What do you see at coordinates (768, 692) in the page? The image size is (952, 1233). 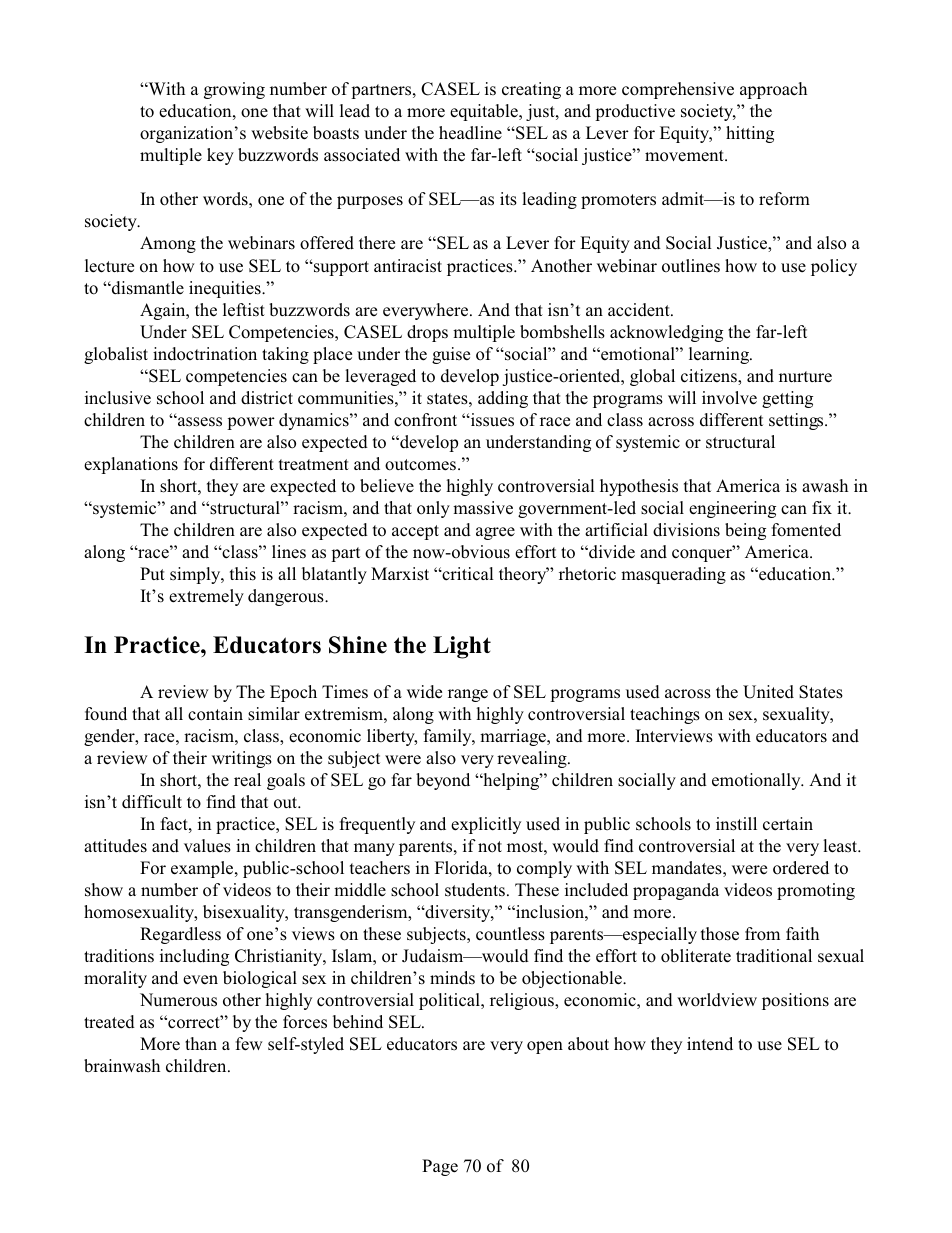 I see `United` at bounding box center [768, 692].
